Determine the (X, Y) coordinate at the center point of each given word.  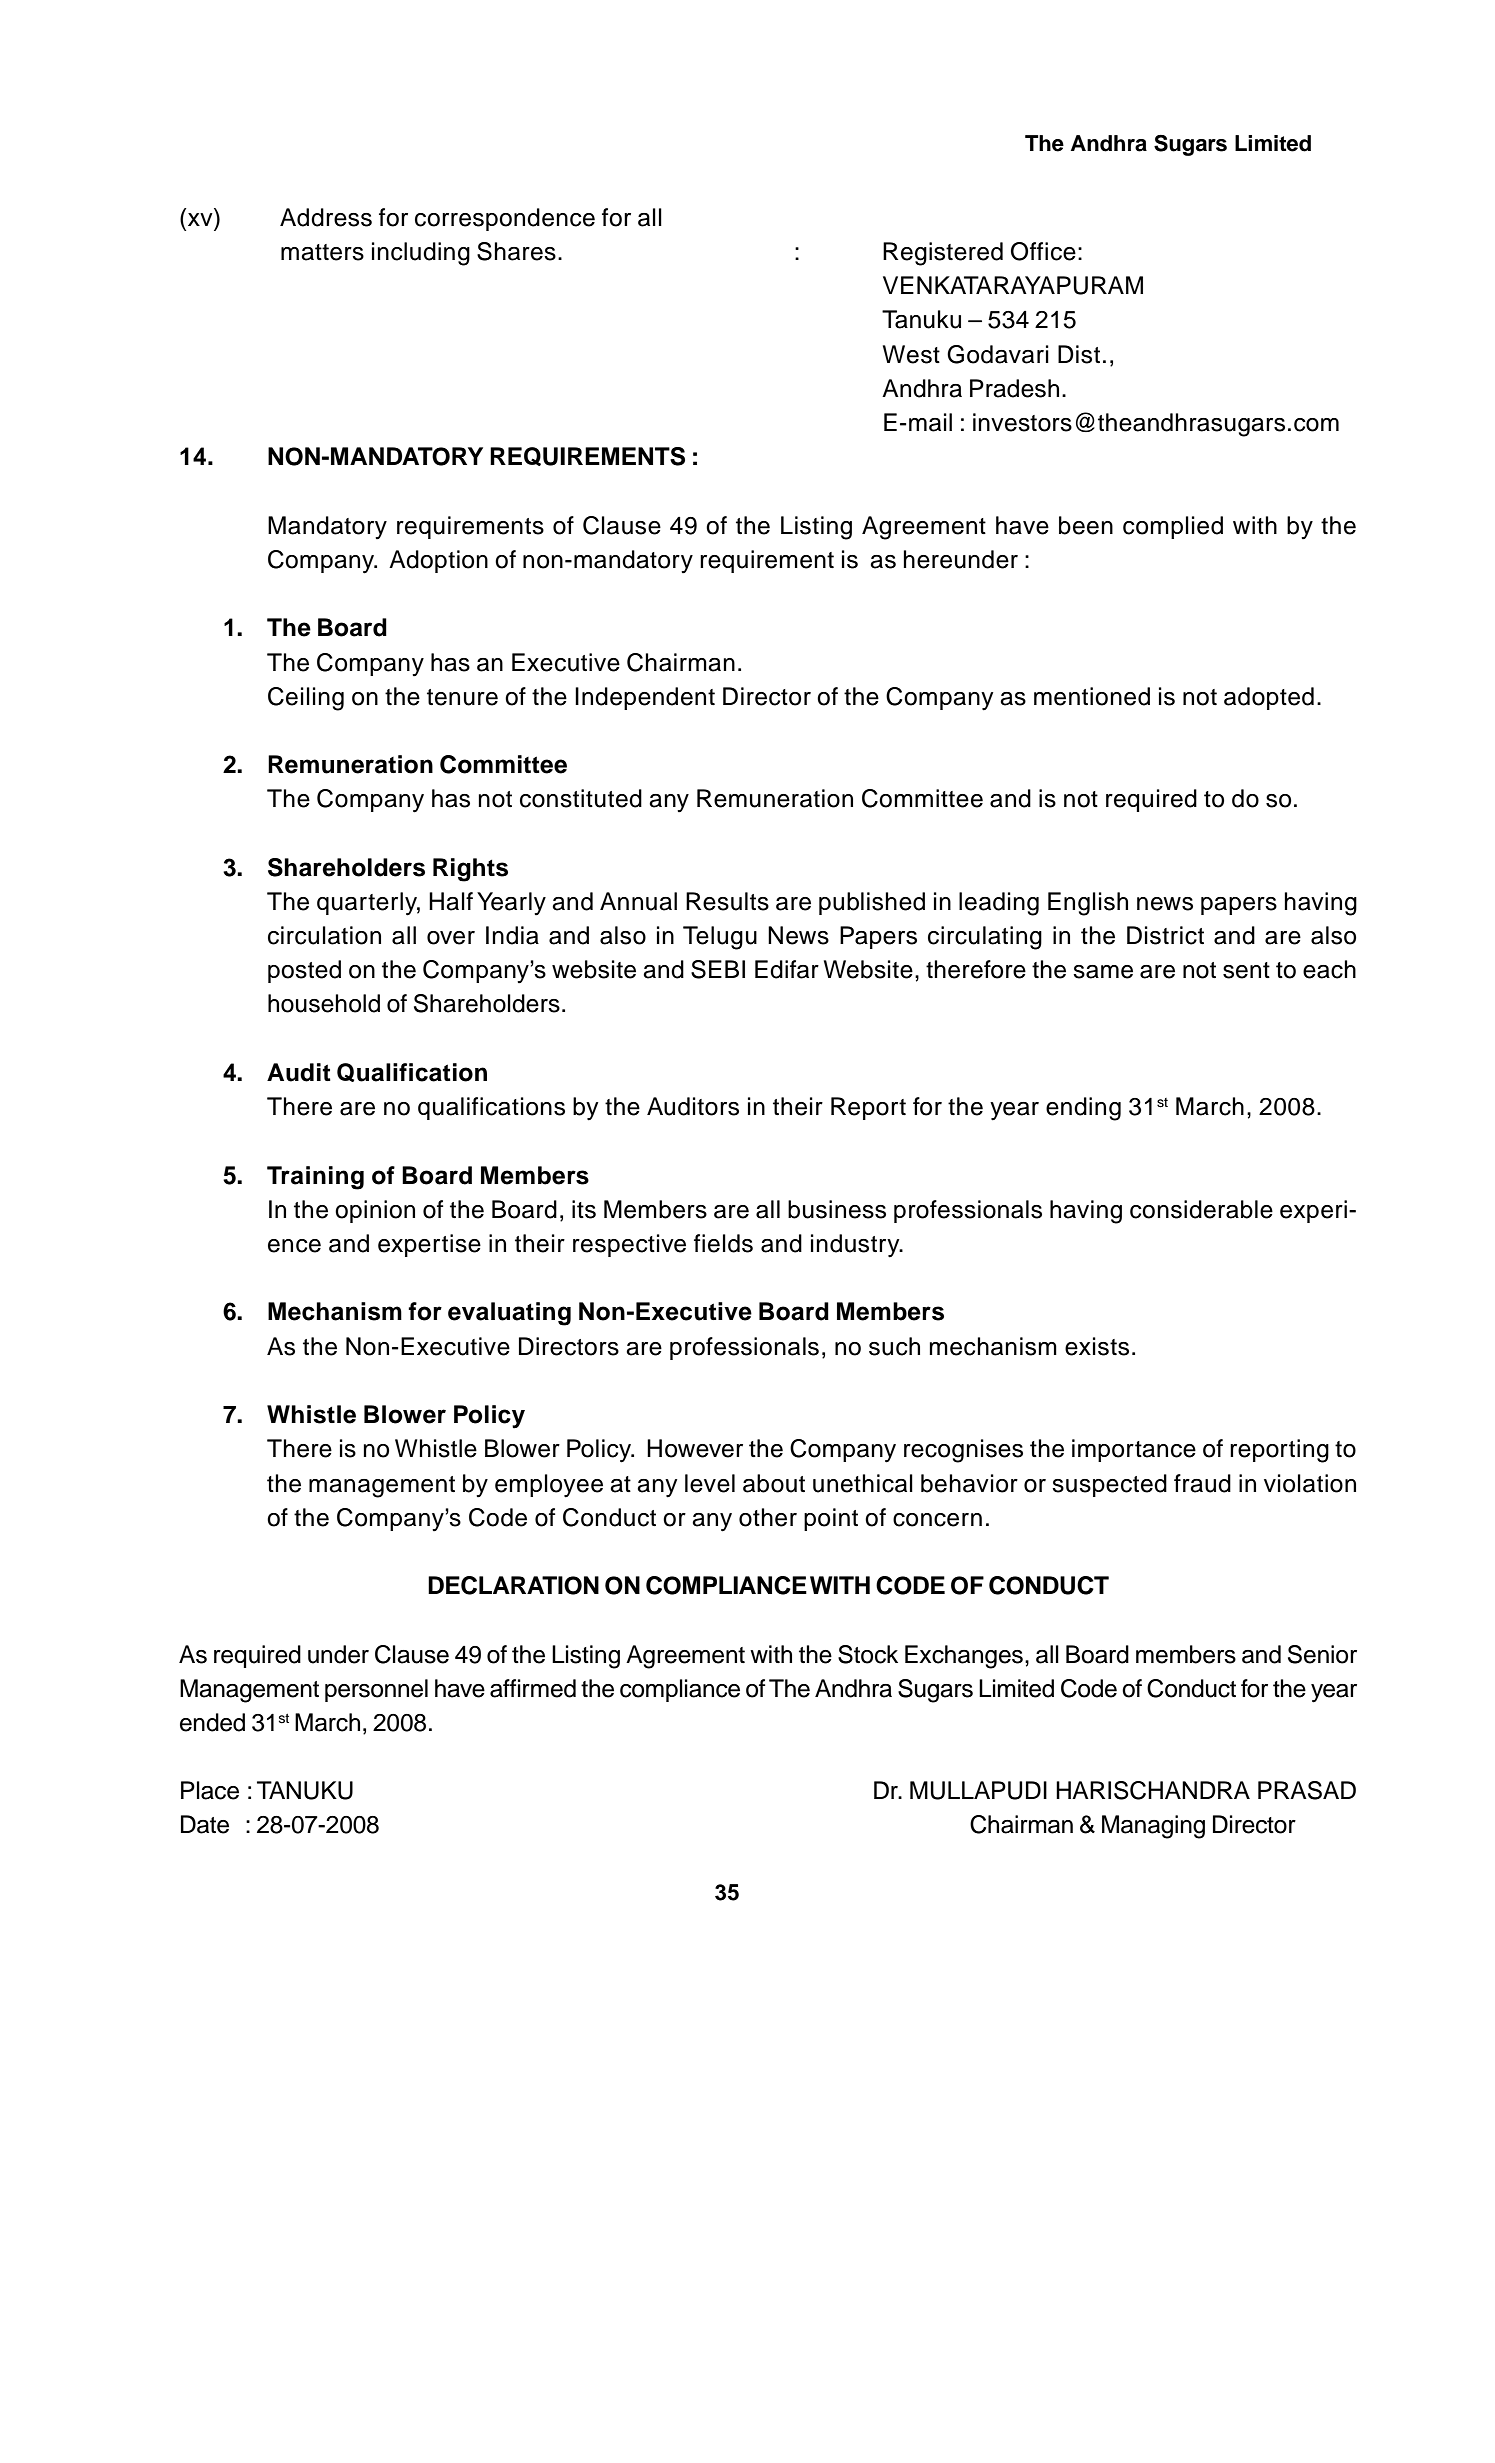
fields (723, 1243)
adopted (1269, 698)
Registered (943, 254)
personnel (376, 1690)
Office (1043, 251)
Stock (868, 1654)
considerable (1201, 1209)
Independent (645, 698)
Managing (1153, 1827)
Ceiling (306, 699)
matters (322, 252)
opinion (375, 1211)
